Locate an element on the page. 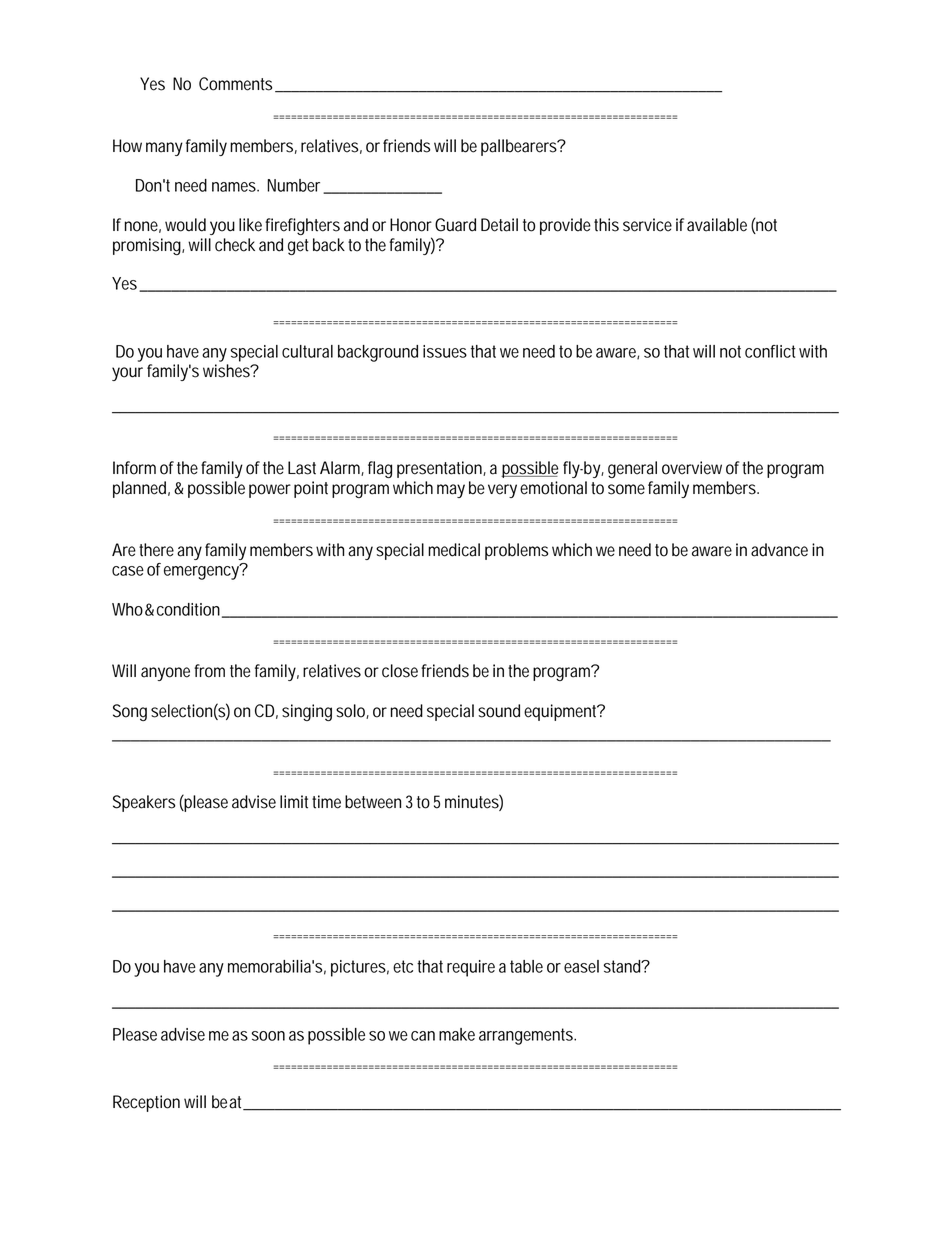 This image has height=1233, width=952. anyone is located at coordinates (165, 674).
